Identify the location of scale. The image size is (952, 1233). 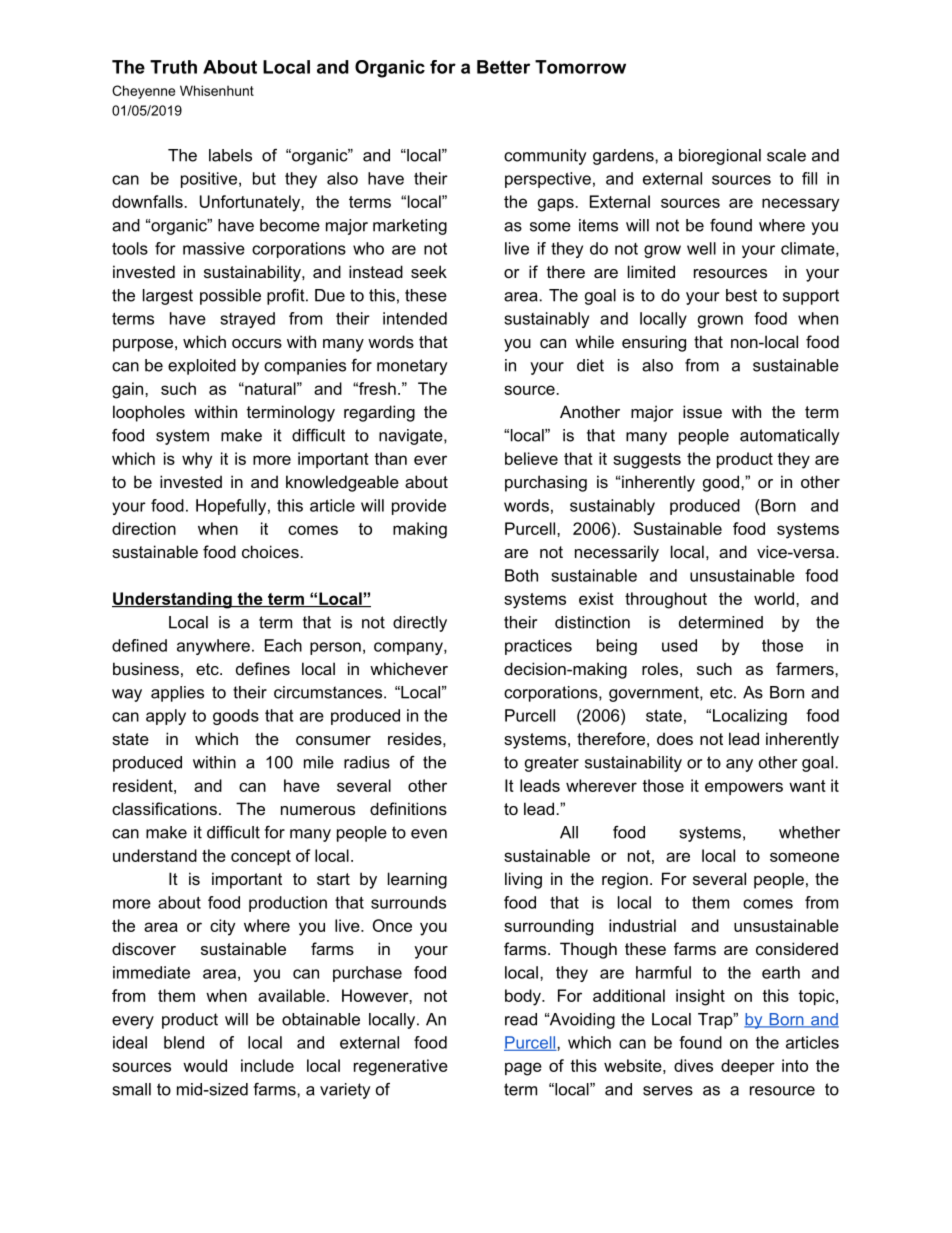
(786, 155).
